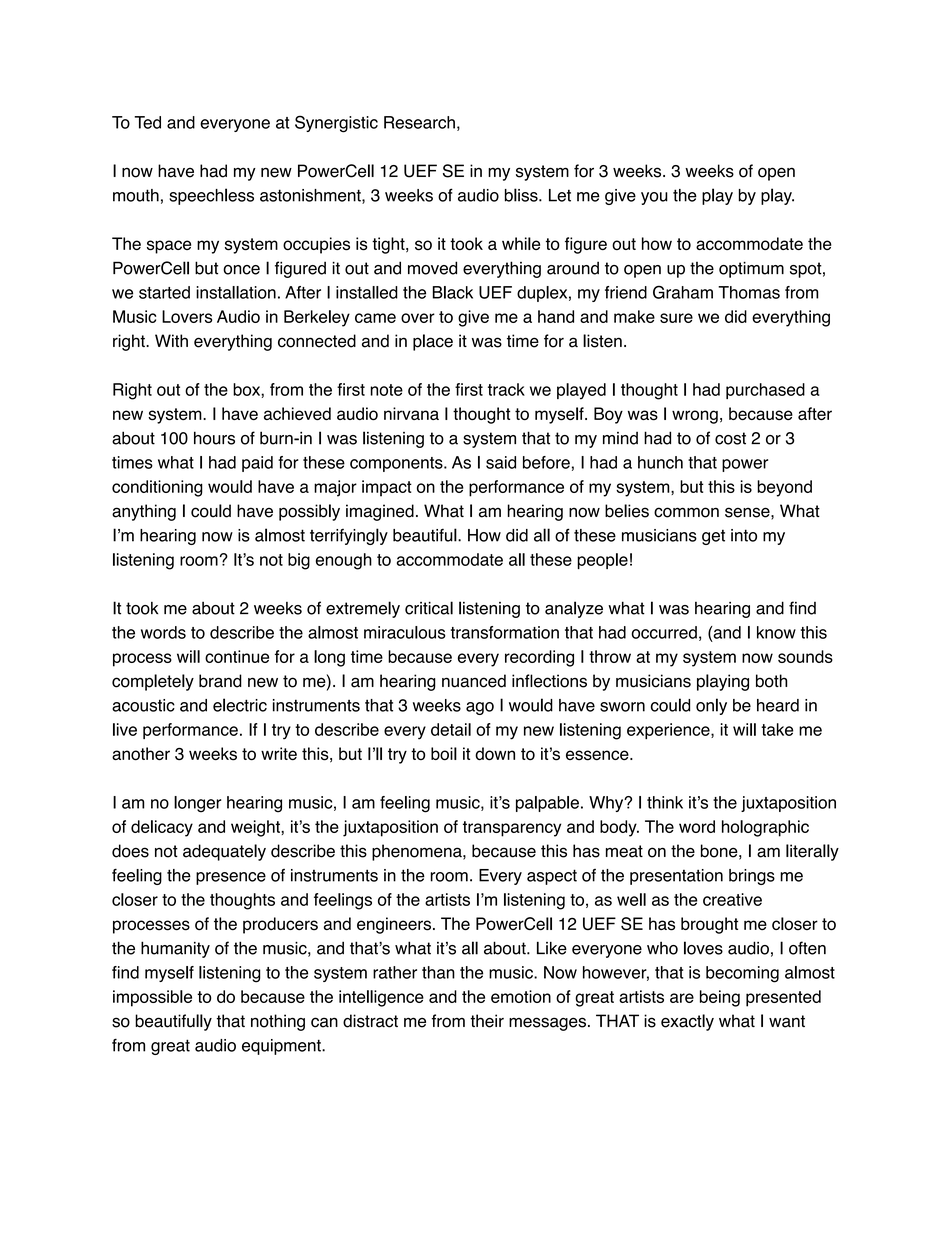 This screenshot has width=952, height=1233. Describe the element at coordinates (654, 198) in the screenshot. I see `you` at that location.
